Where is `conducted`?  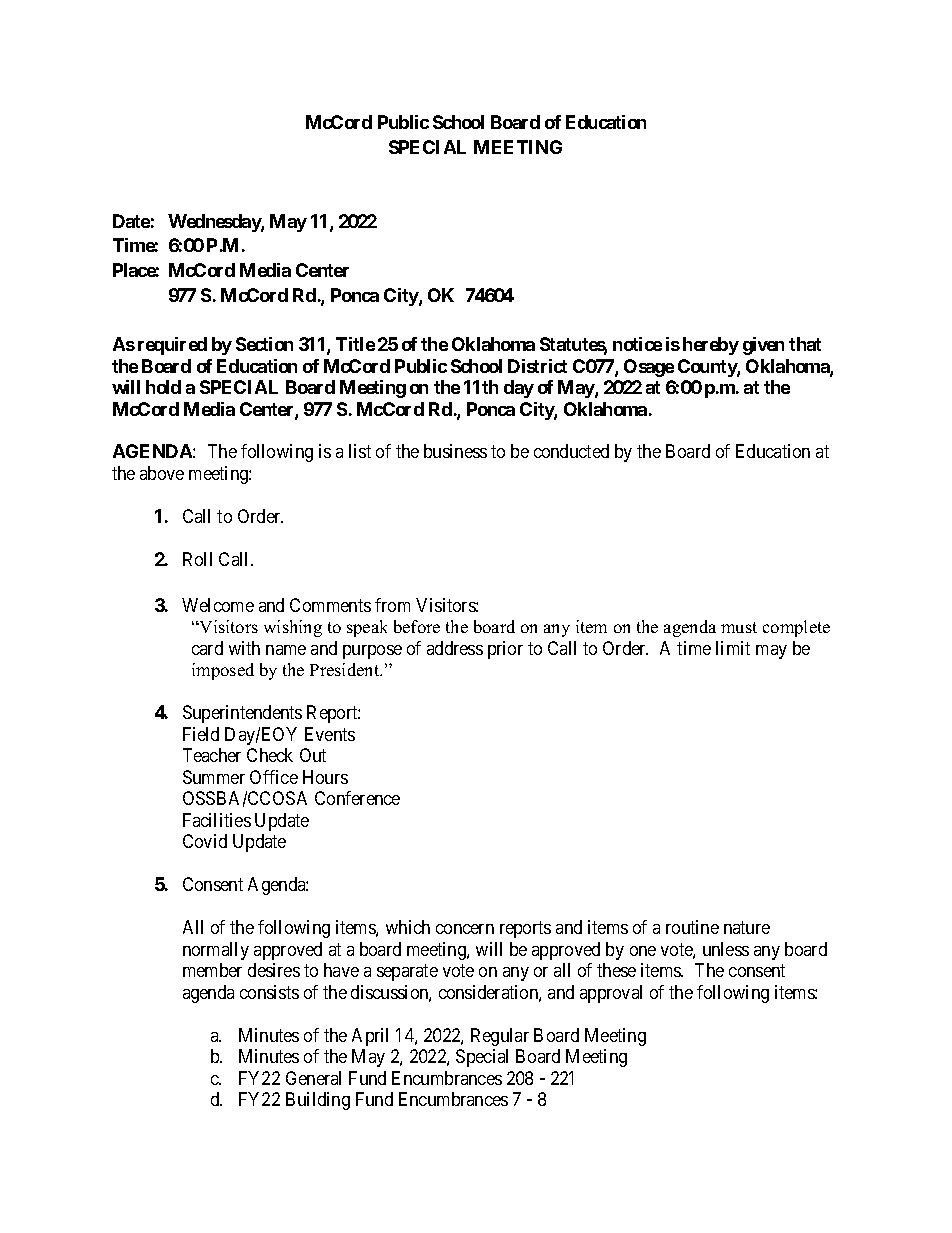
conducted is located at coordinates (571, 451).
